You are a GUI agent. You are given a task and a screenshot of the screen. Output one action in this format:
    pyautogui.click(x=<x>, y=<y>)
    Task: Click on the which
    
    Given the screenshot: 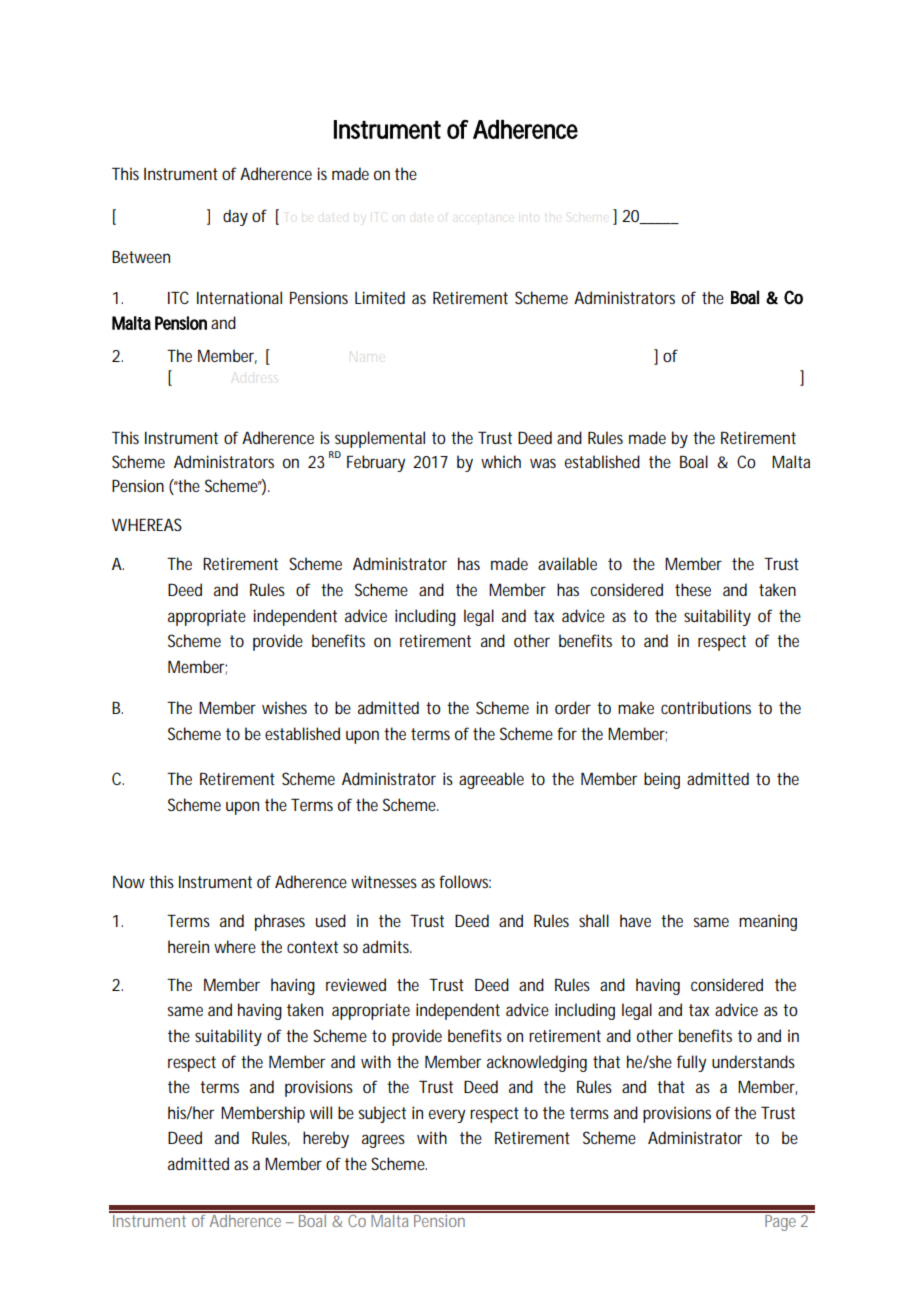 What is the action you would take?
    pyautogui.click(x=501, y=461)
